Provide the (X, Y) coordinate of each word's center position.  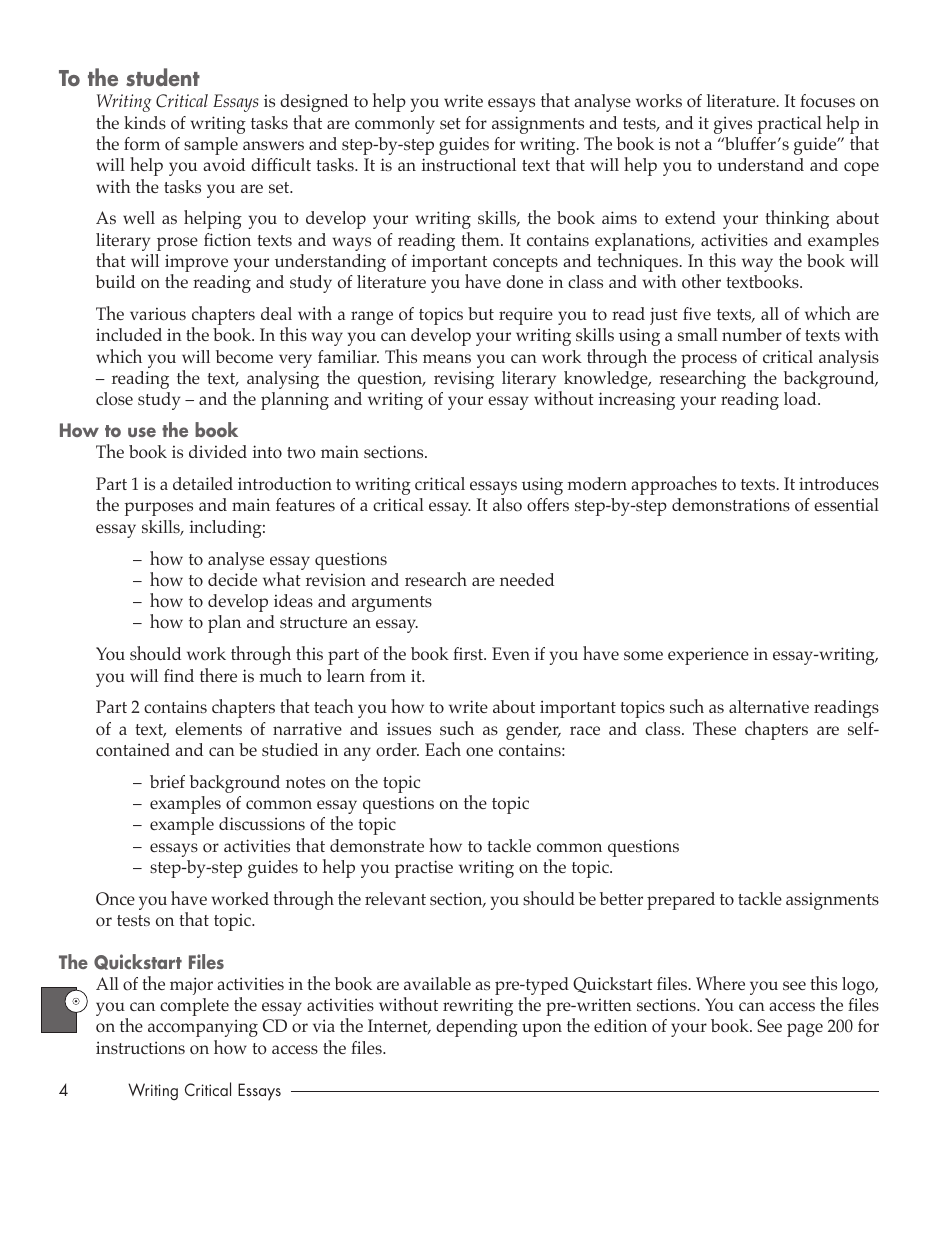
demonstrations (731, 505)
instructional (469, 165)
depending (477, 1028)
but (481, 313)
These (714, 728)
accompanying (203, 1028)
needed (527, 579)
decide (232, 579)
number (752, 334)
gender (533, 731)
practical (789, 125)
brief (167, 781)
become (244, 357)
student (163, 77)
